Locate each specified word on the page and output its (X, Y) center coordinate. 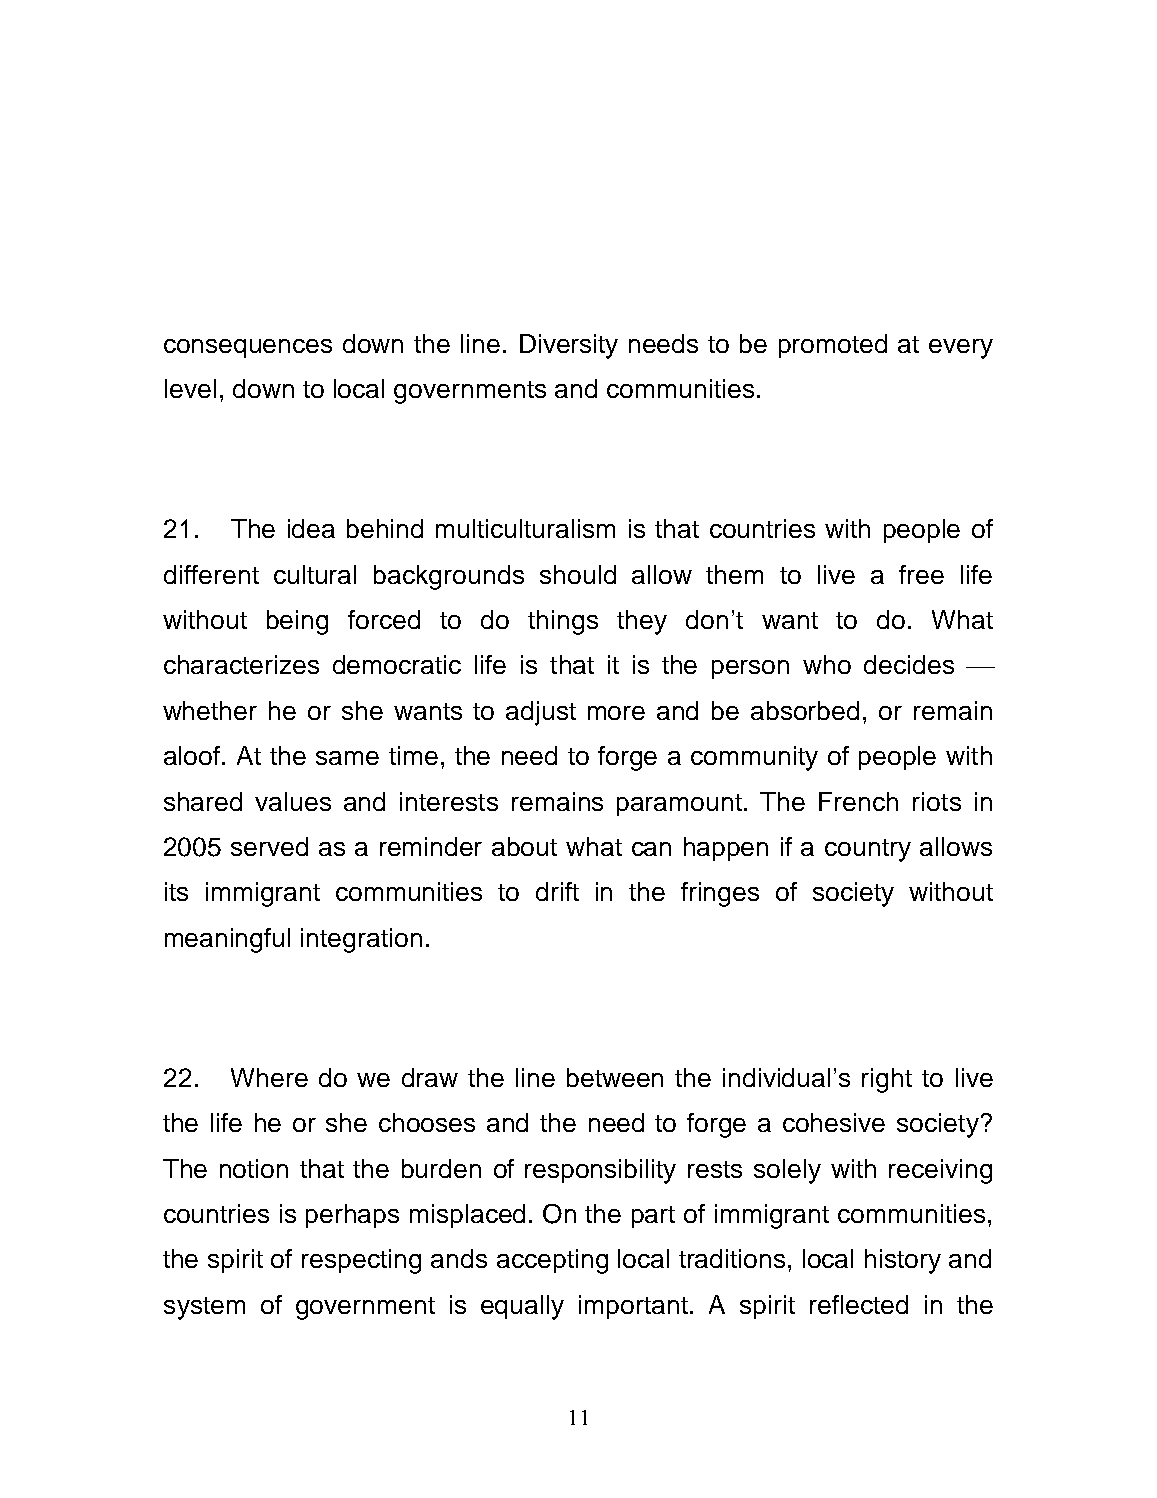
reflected (859, 1304)
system (204, 1308)
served (269, 846)
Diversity (569, 346)
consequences (248, 348)
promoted (833, 346)
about (524, 846)
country (868, 850)
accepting (552, 1261)
